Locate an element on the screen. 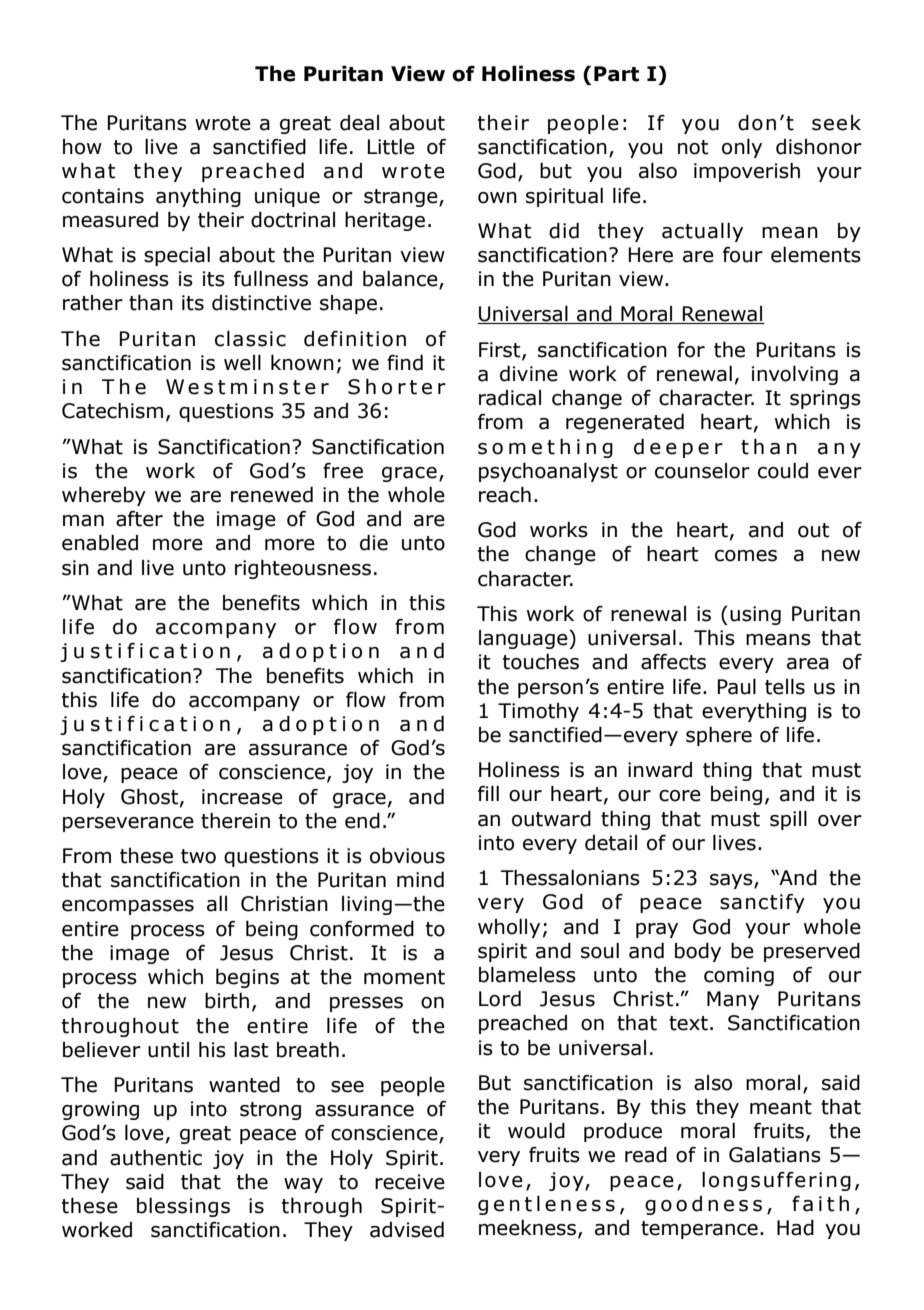 The width and height of the screenshot is (924, 1310). blessings is located at coordinates (183, 1207).
